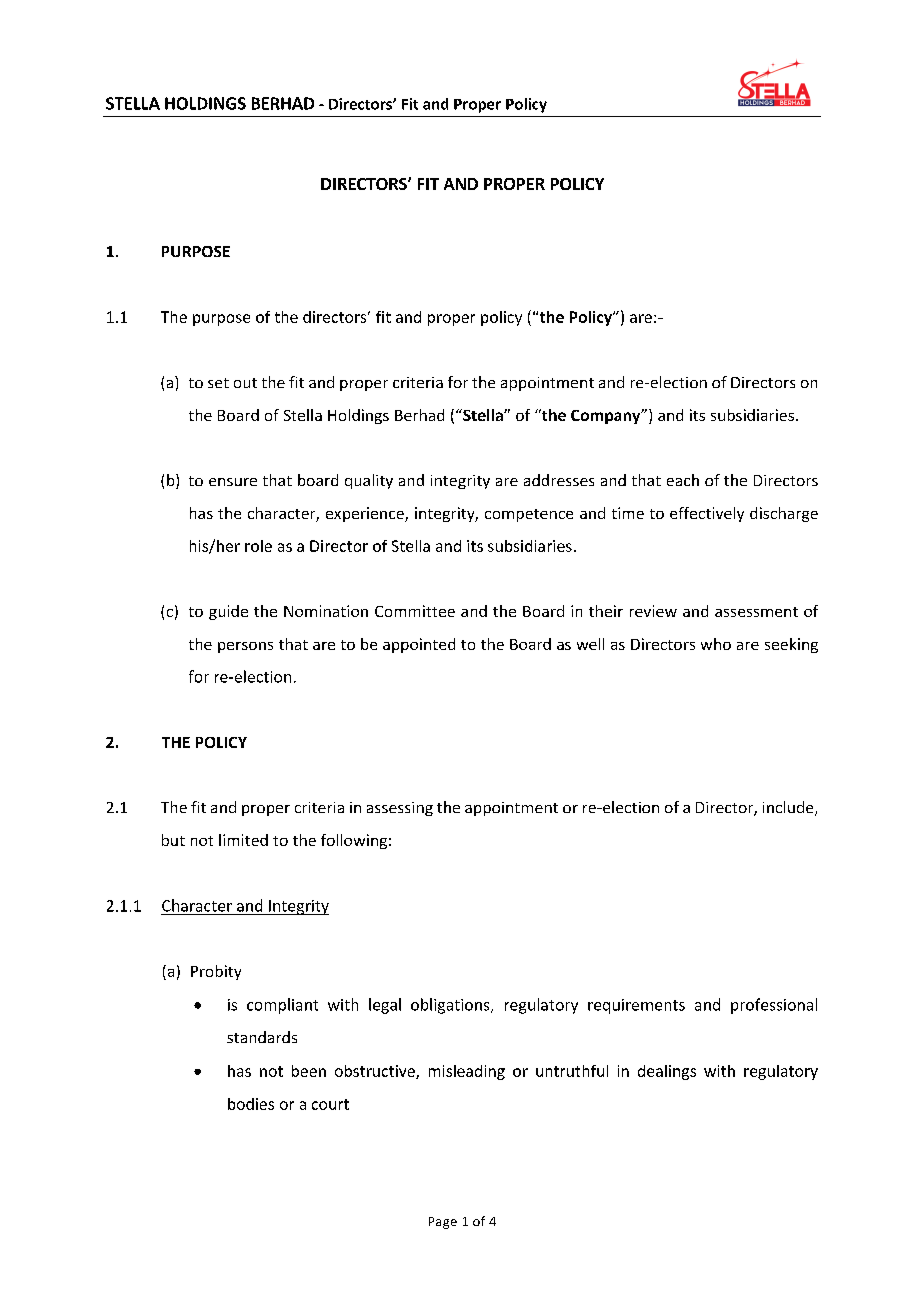 The height and width of the screenshot is (1307, 924). Describe the element at coordinates (756, 612) in the screenshot. I see `assessment` at that location.
